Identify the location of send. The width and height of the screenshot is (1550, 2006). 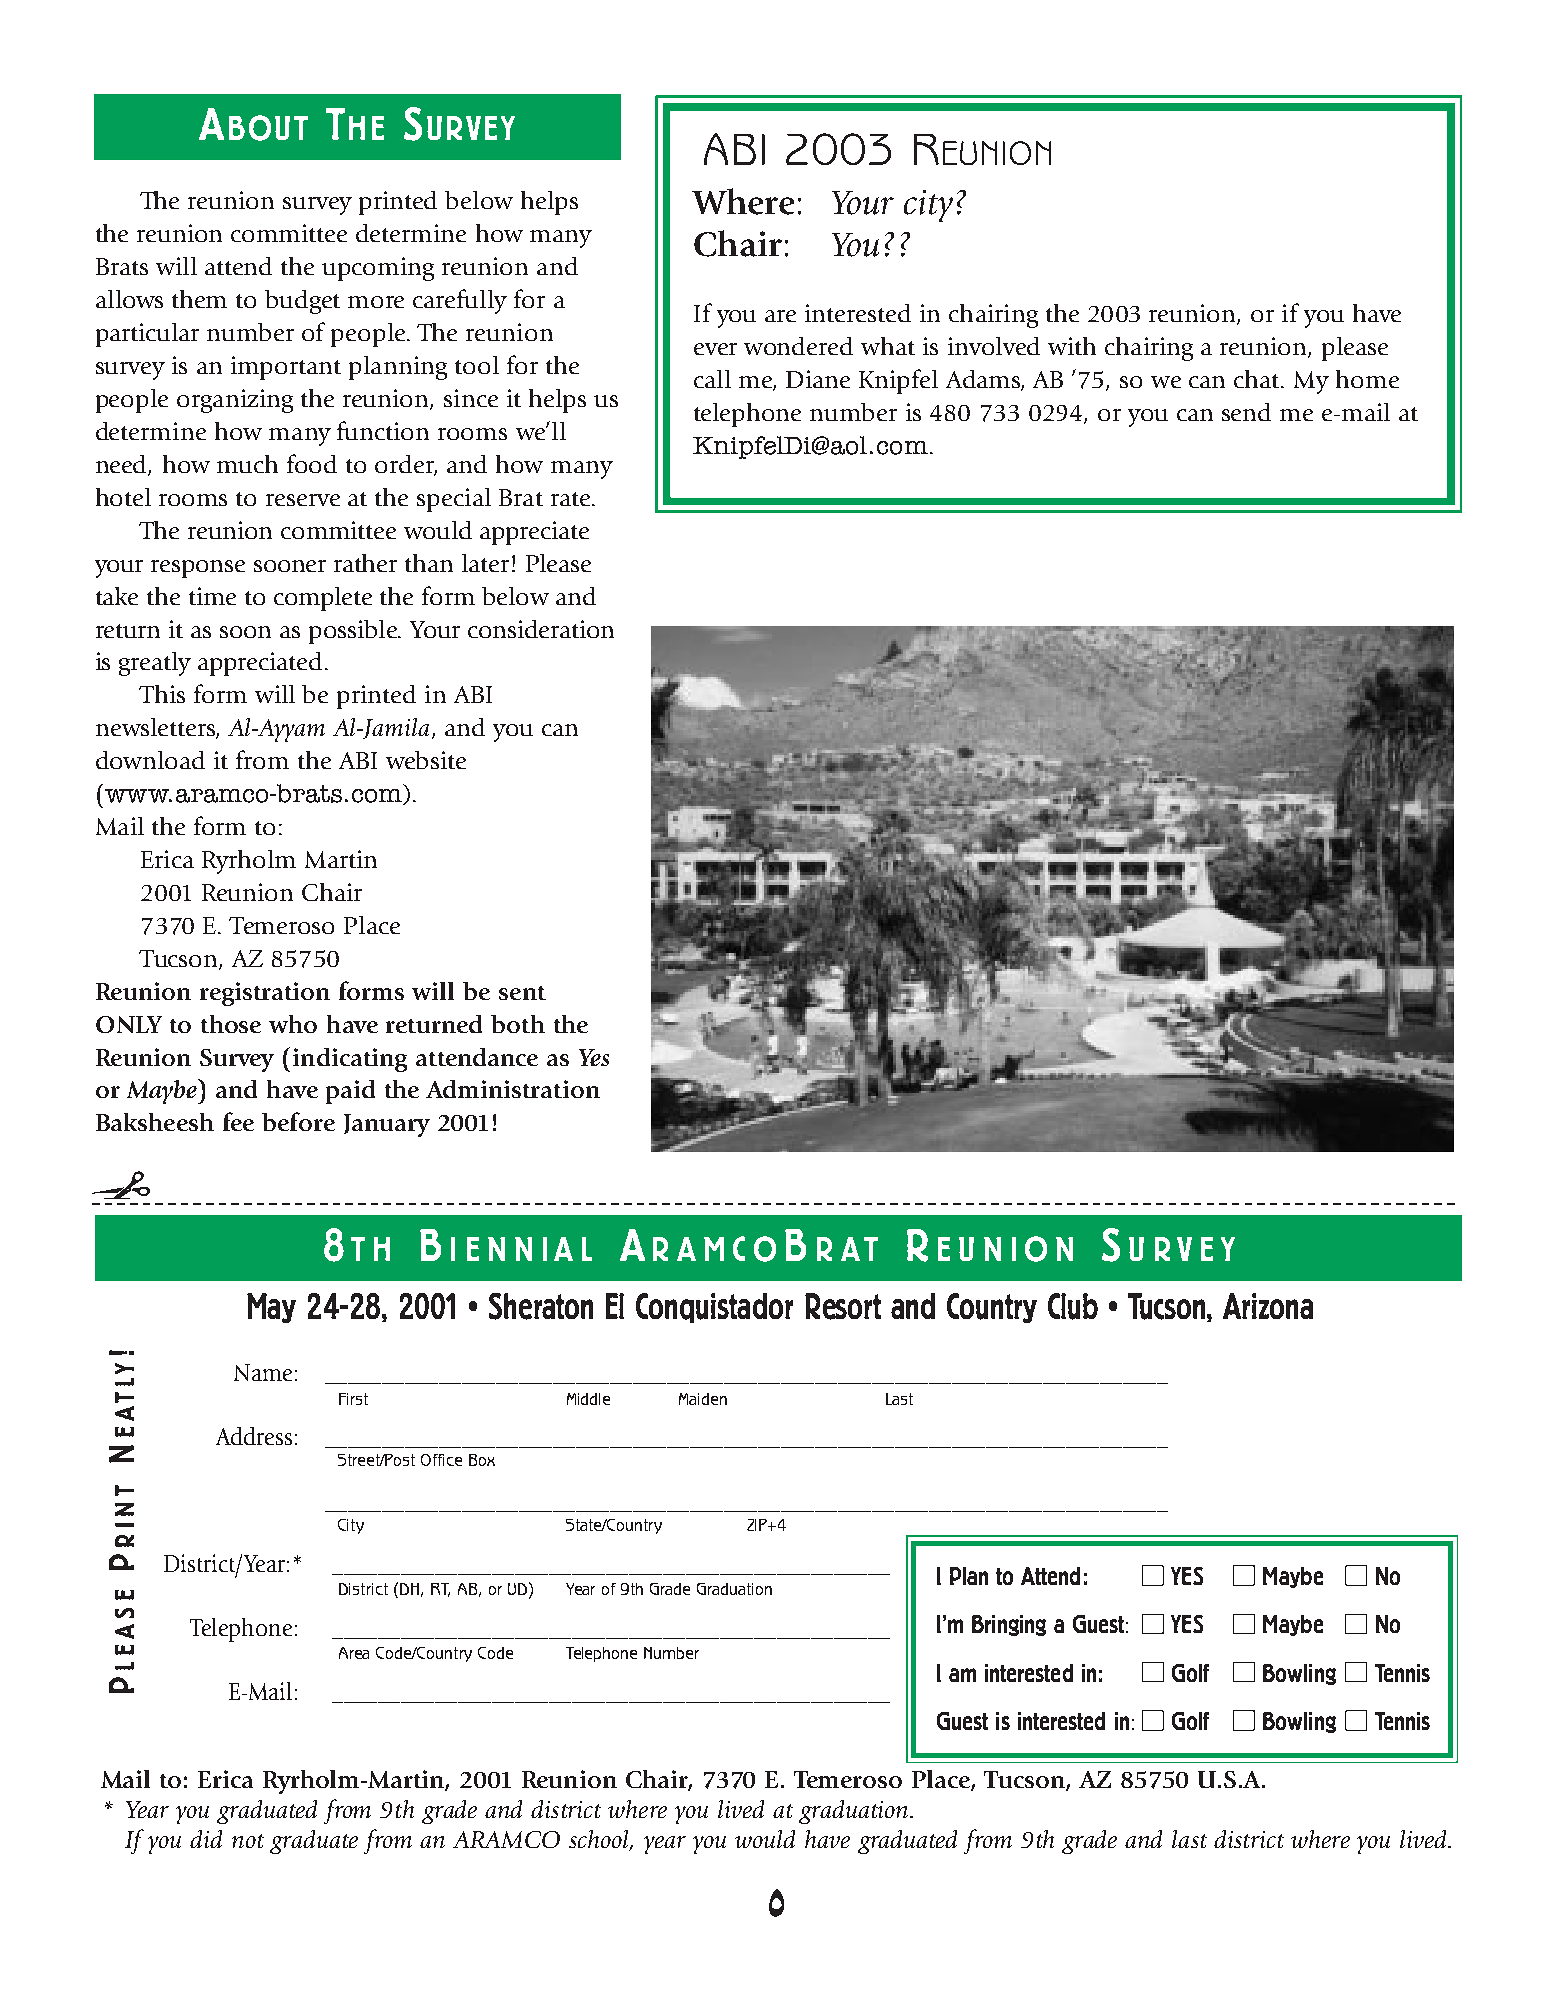
(1246, 412).
